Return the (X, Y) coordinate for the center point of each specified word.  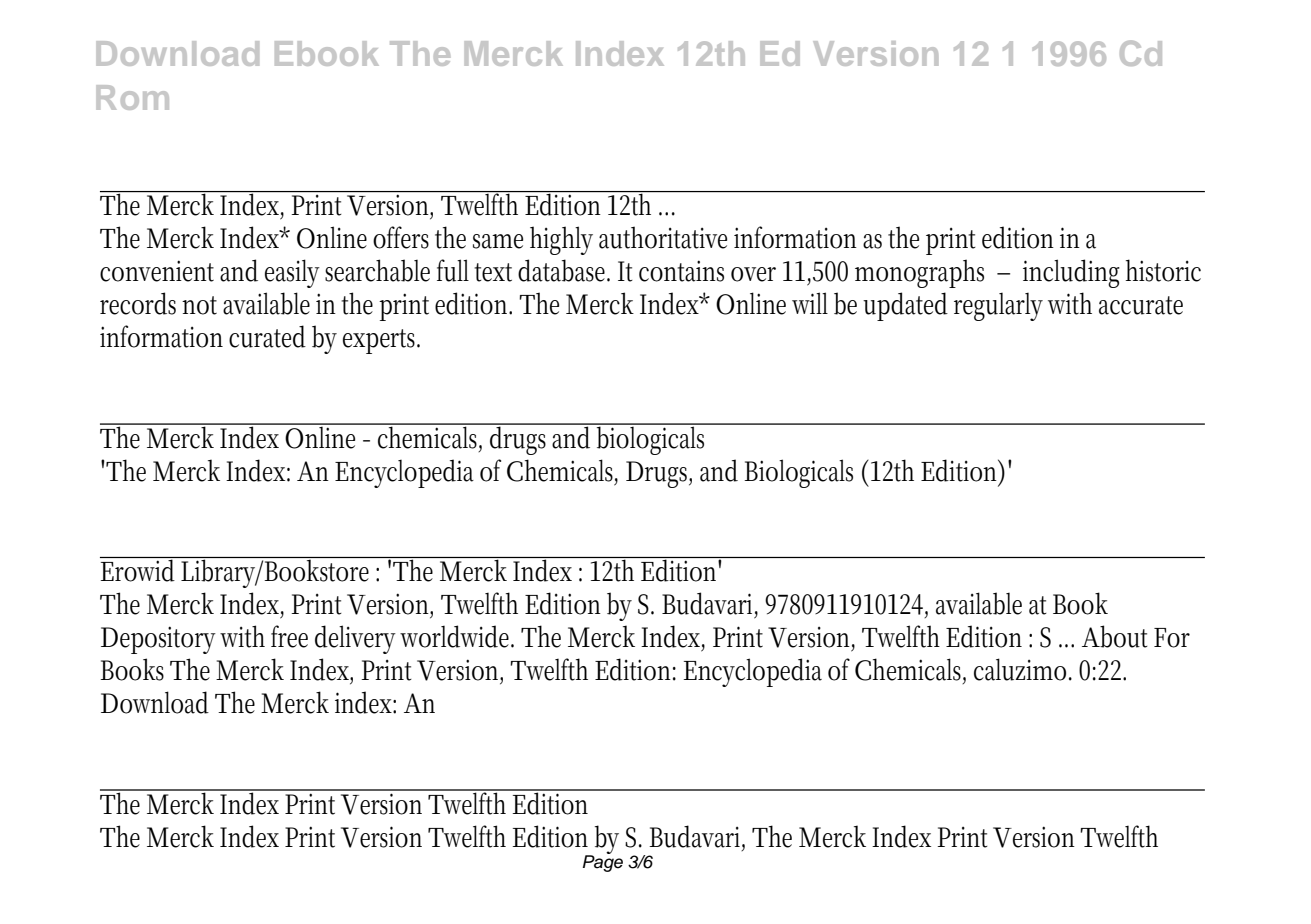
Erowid (140, 569)
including (1071, 273)
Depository (158, 640)
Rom (132, 97)
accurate (1141, 305)
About (1115, 636)
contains (681, 271)
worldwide (457, 636)
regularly (998, 307)
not (199, 305)
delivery (355, 639)
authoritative (663, 237)
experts (381, 341)
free (289, 636)
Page (603, 862)
